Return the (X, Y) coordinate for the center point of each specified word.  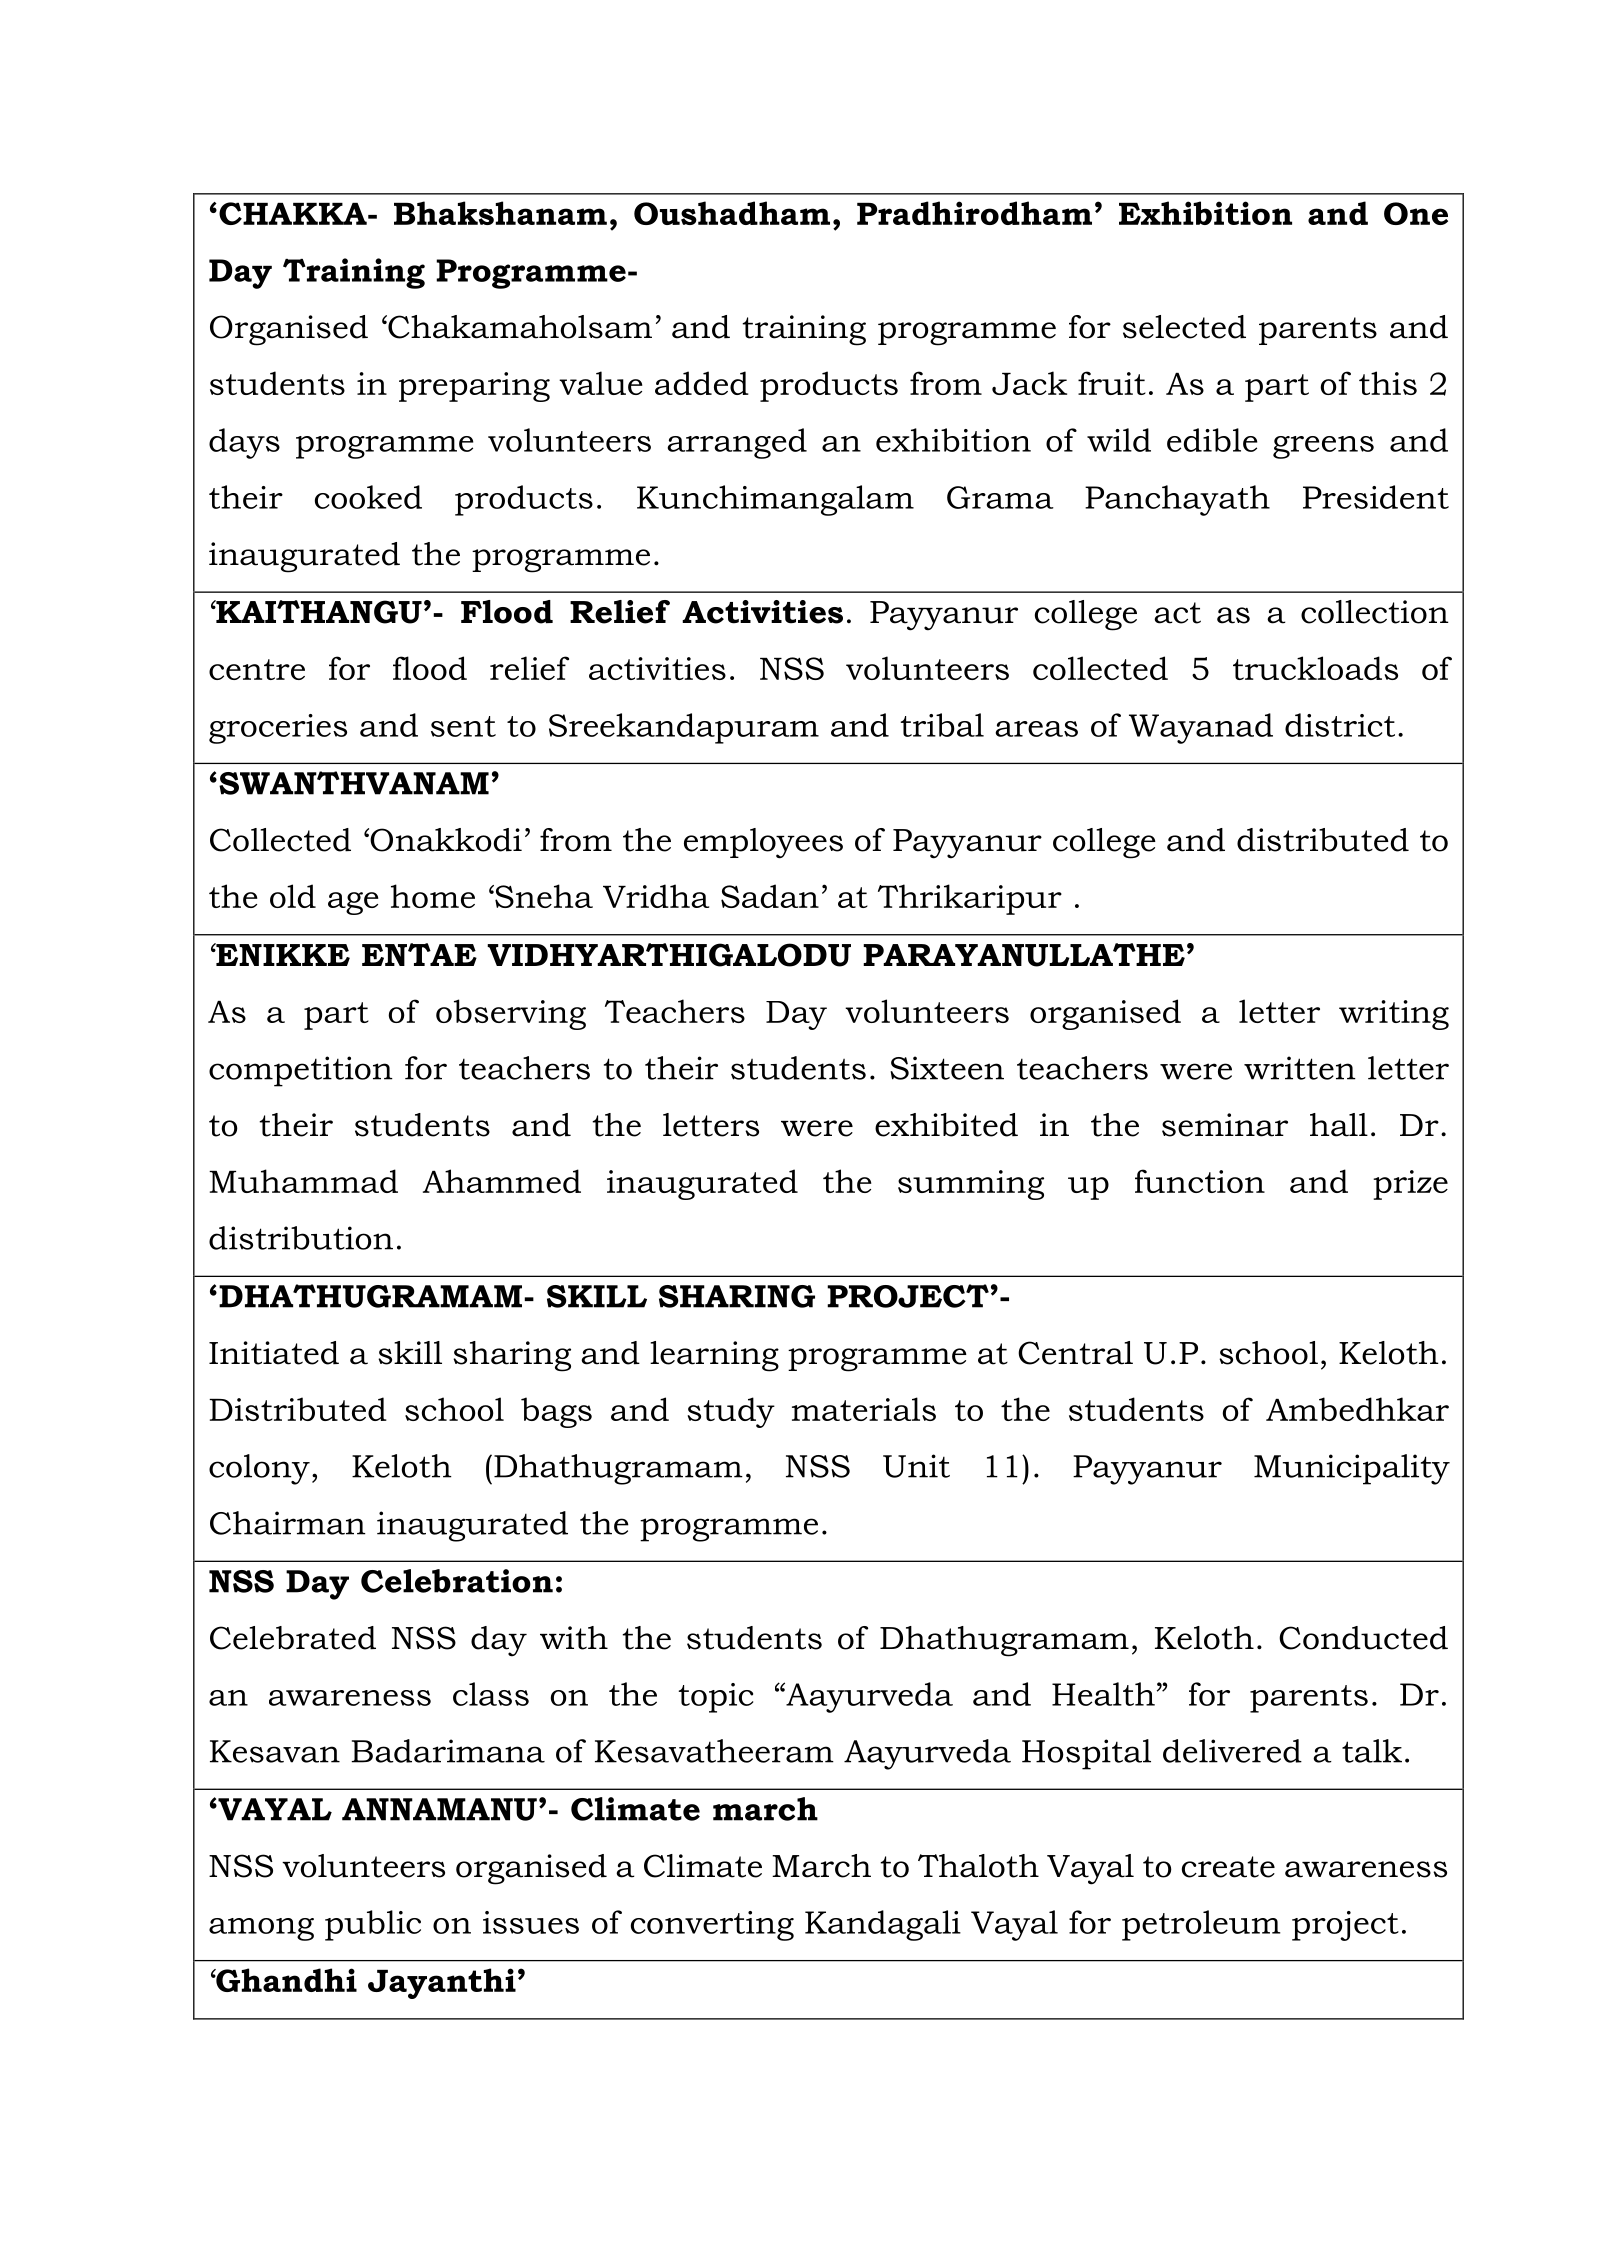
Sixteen (947, 1068)
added (702, 383)
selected (1184, 327)
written (1300, 1068)
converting (712, 1926)
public (373, 1925)
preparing (474, 387)
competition (301, 1071)
